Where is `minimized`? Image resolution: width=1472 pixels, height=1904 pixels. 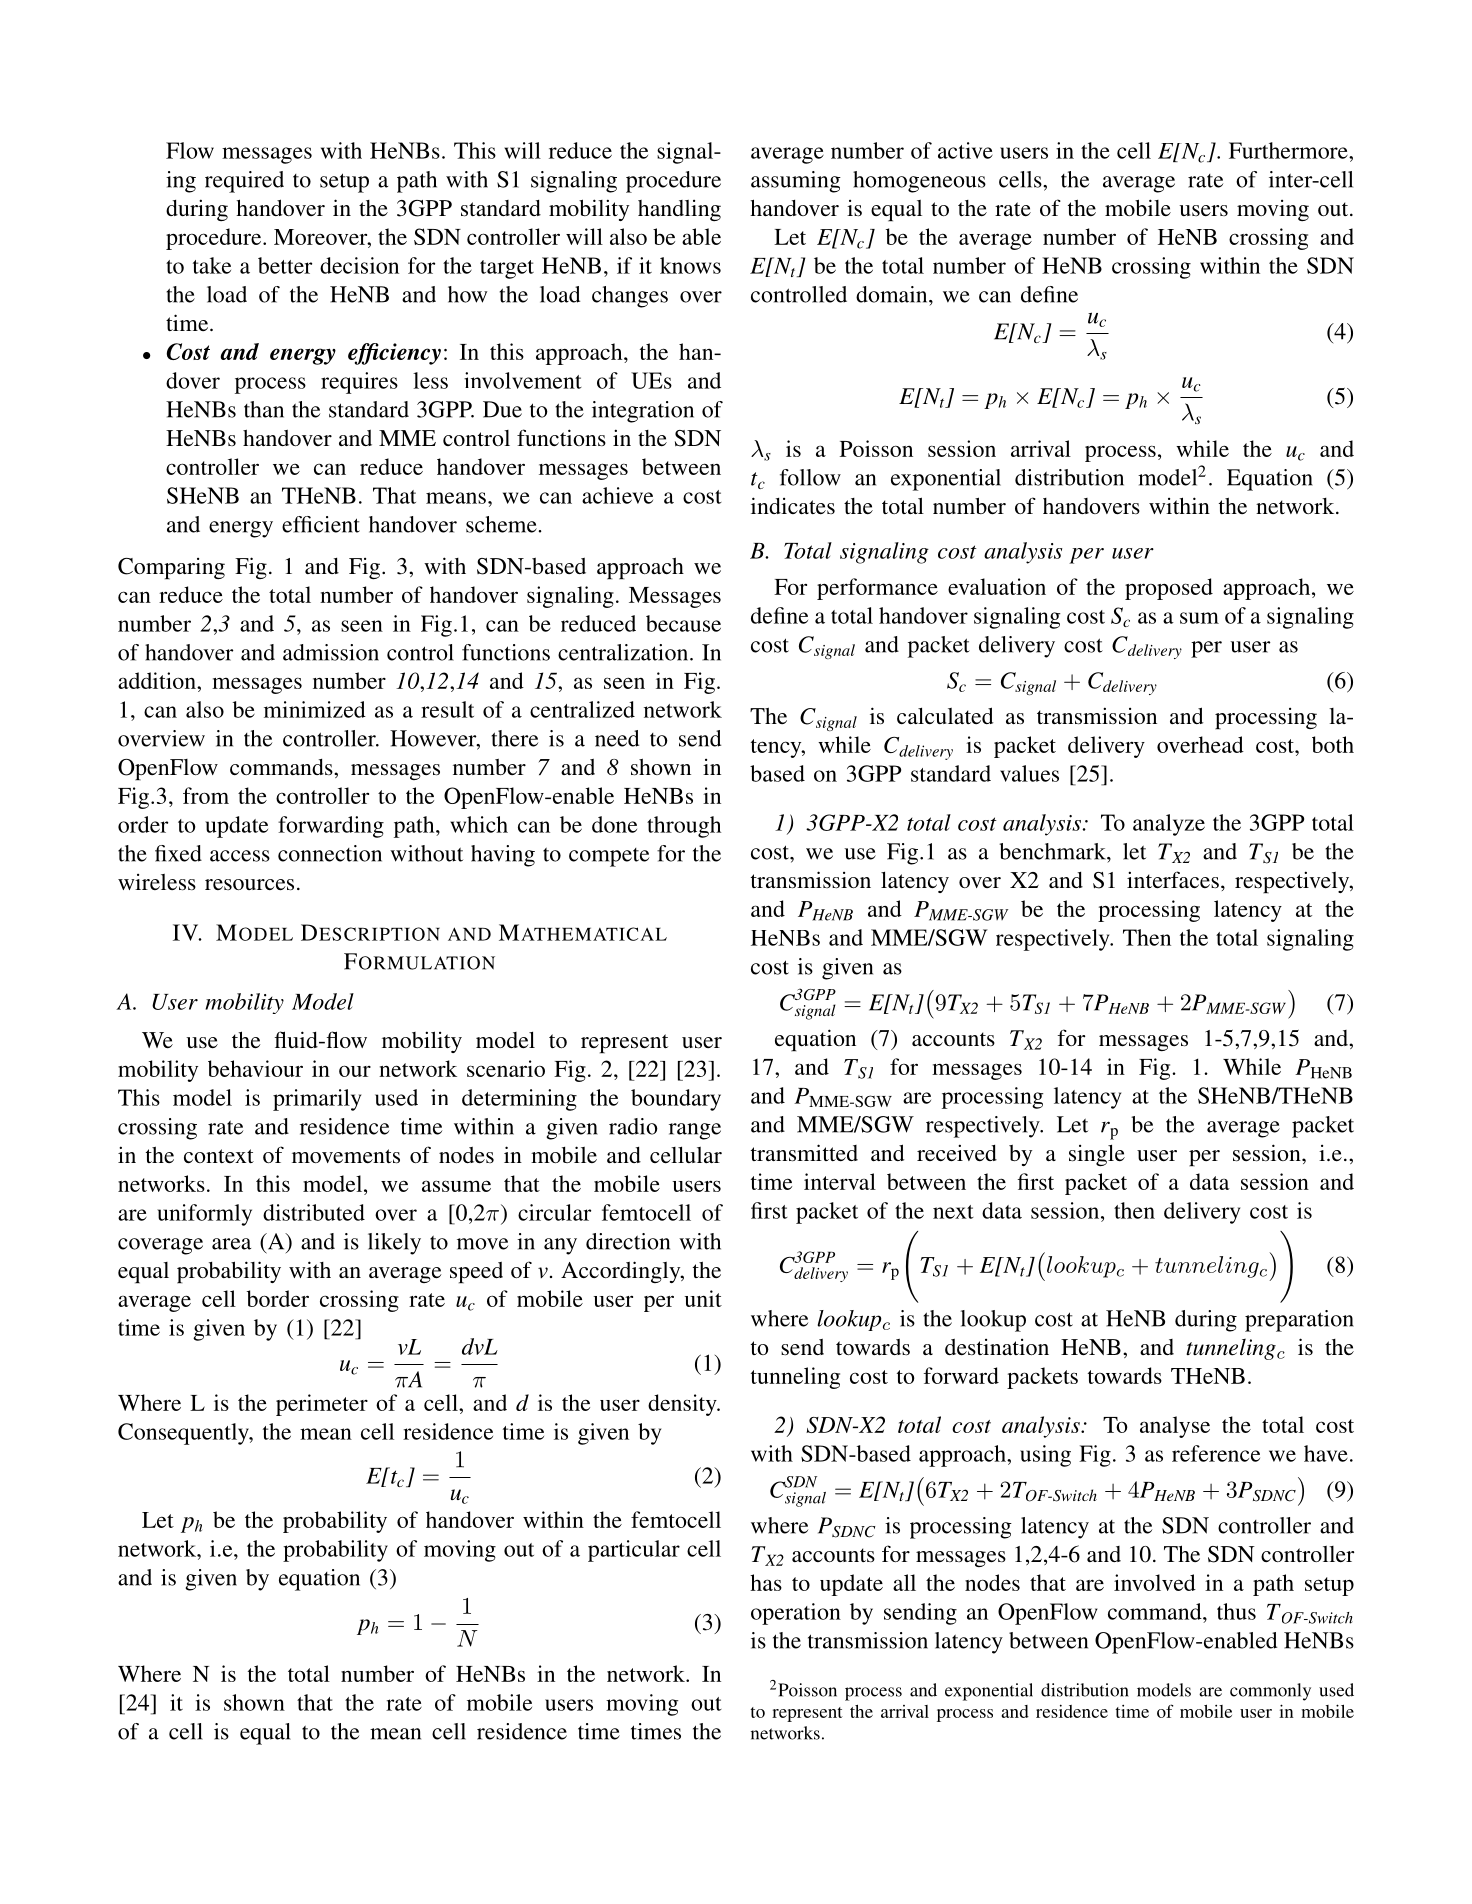 minimized is located at coordinates (315, 709).
